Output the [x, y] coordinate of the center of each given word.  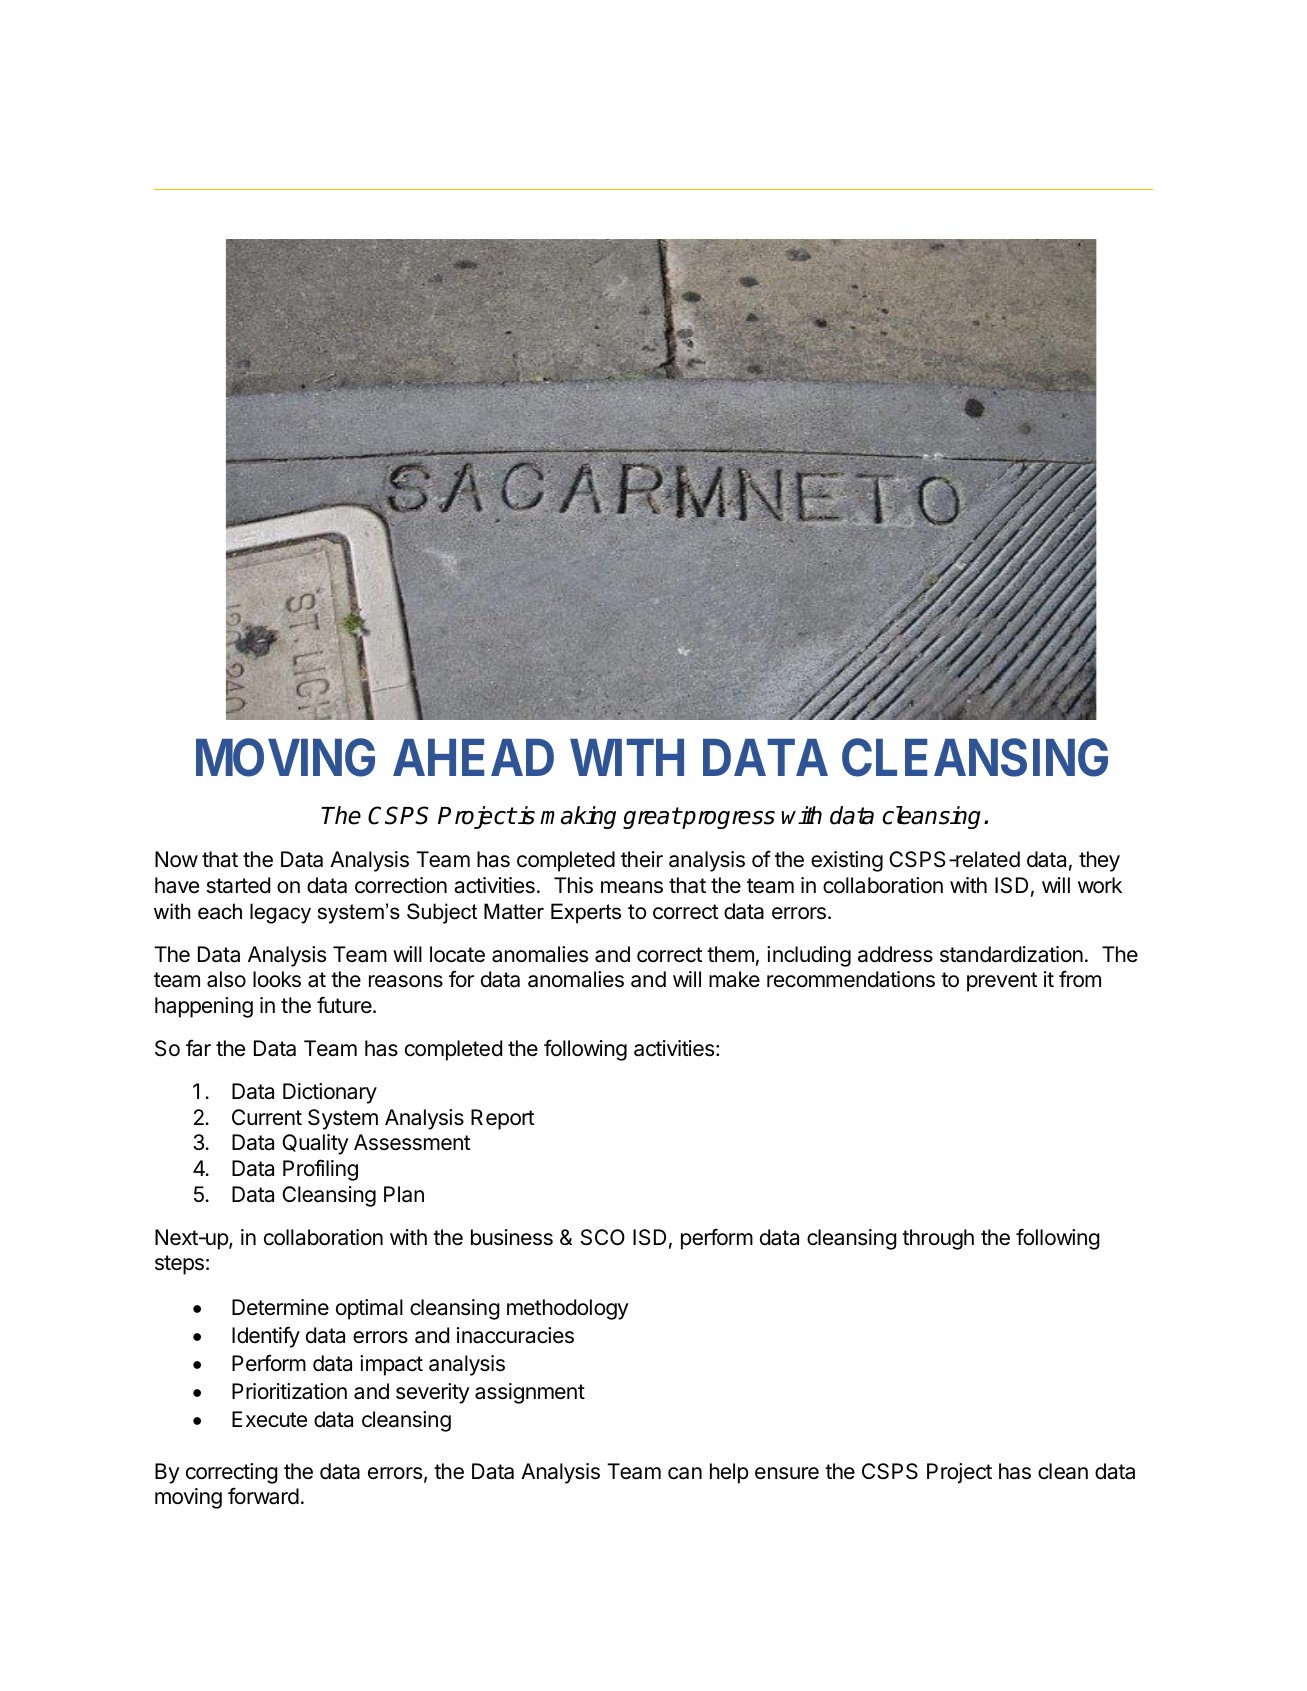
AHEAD [473, 757]
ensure [787, 1473]
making [578, 817]
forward [263, 1496]
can [685, 1473]
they [1099, 861]
